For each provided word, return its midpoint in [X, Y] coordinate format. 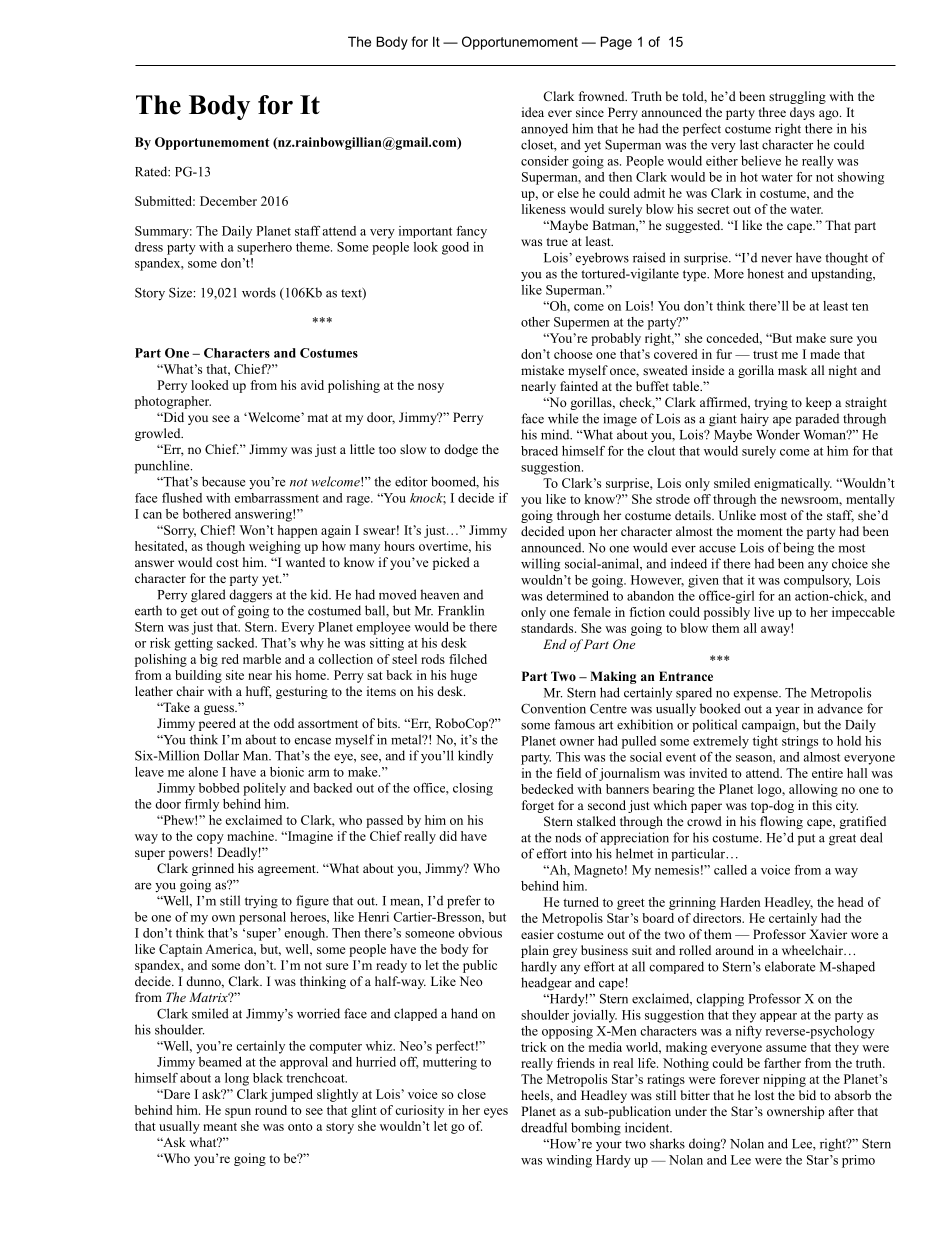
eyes [496, 1113]
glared [208, 596]
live [764, 612]
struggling [797, 97]
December [228, 201]
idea [533, 112]
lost [764, 1095]
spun [238, 1113]
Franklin [461, 610]
